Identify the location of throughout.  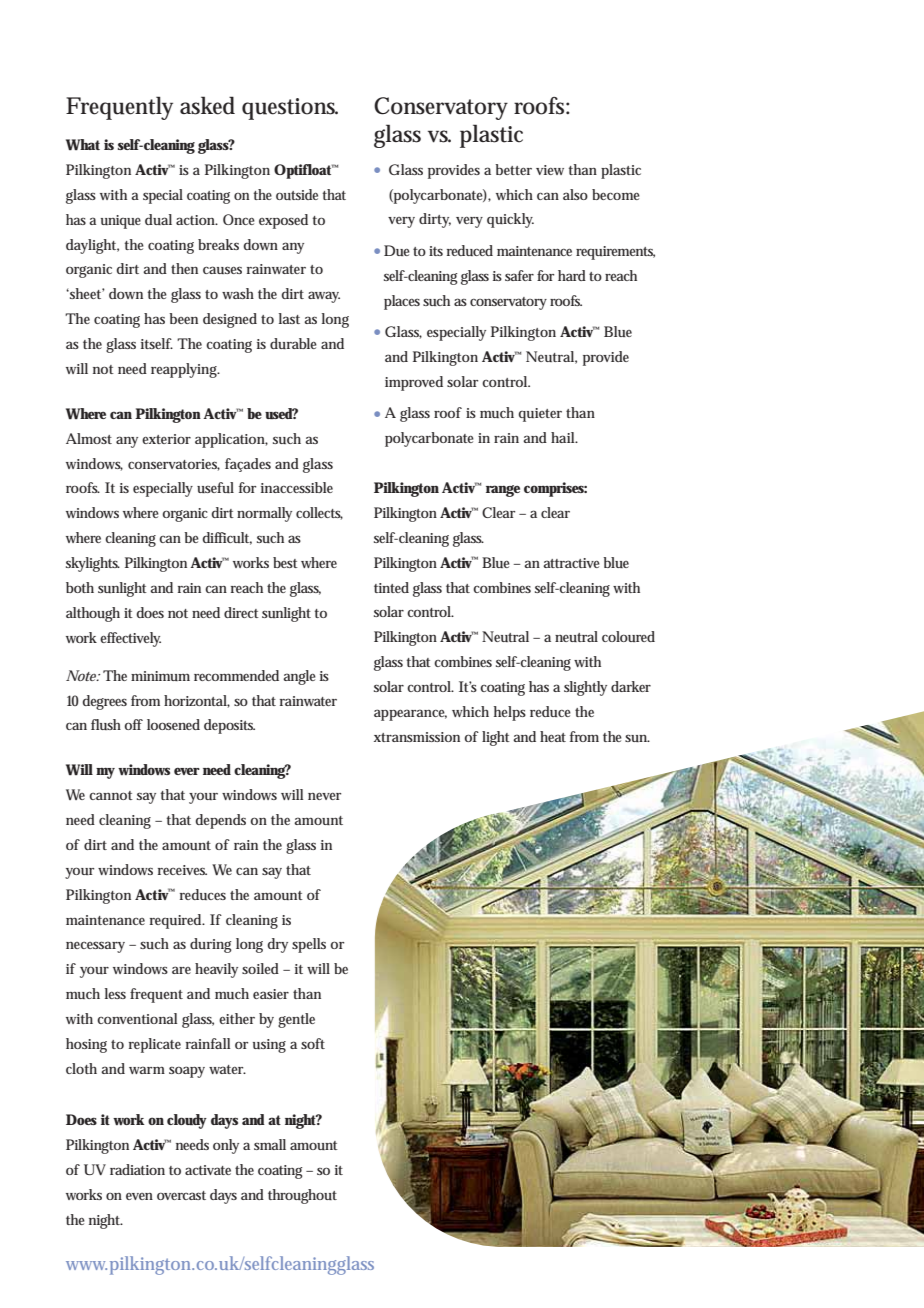
(302, 1196).
